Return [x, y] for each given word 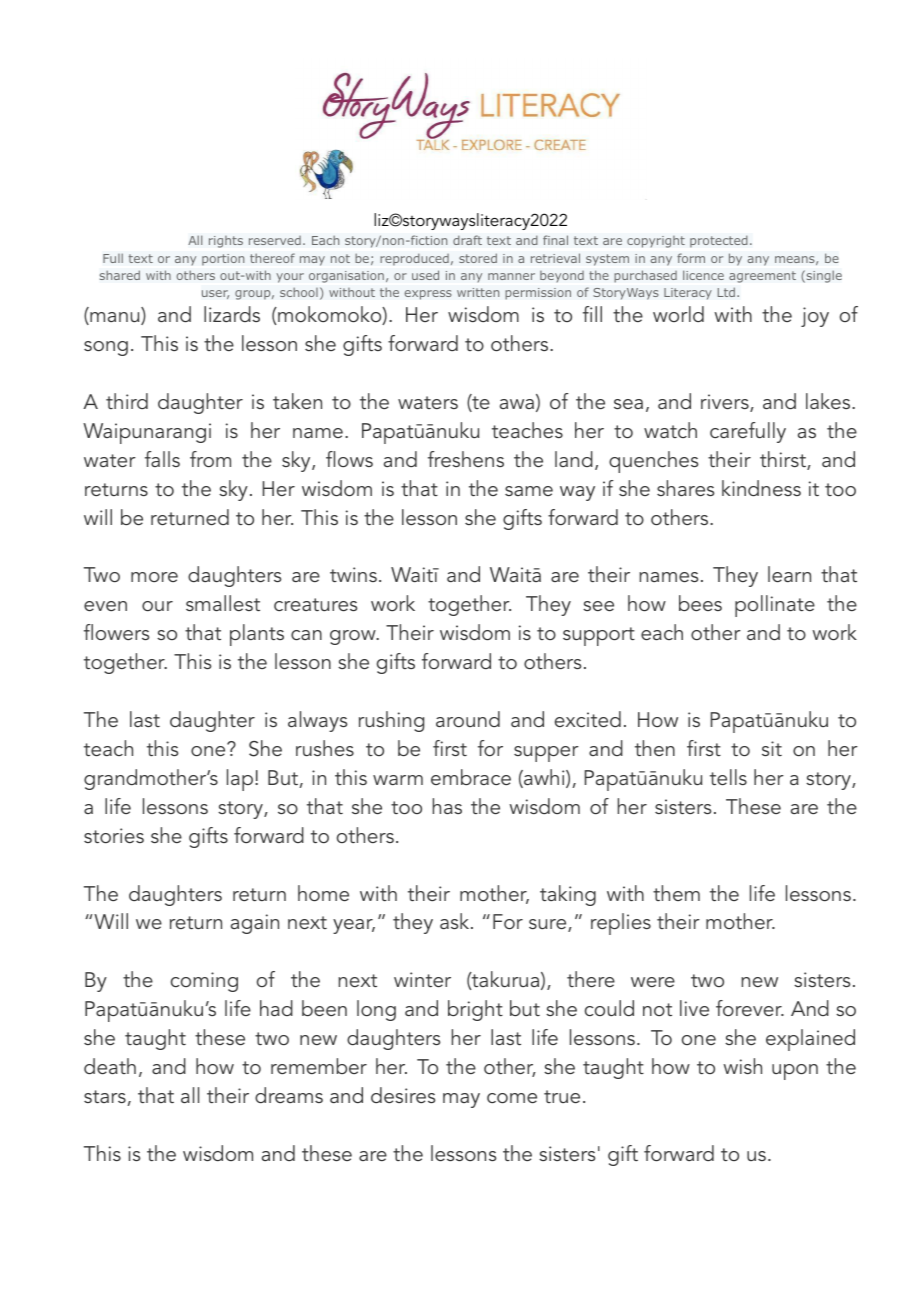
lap [240, 780]
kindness [761, 488]
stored [478, 258]
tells [728, 777]
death [110, 1066]
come [512, 1098]
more [154, 577]
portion [223, 260]
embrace [471, 777]
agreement [762, 277]
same [529, 491]
